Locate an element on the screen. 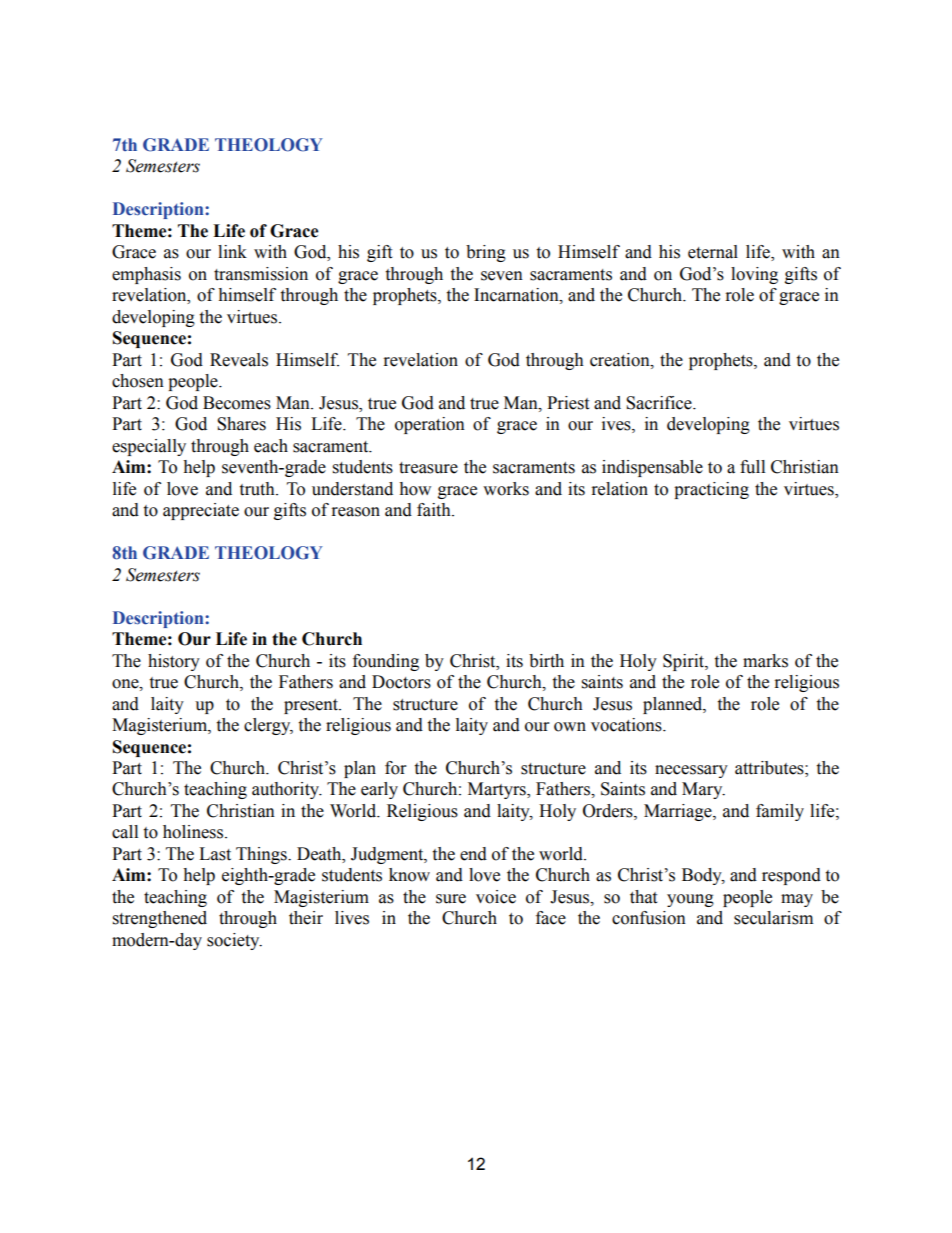 Image resolution: width=952 pixels, height=1233 pixels. holiness is located at coordinates (194, 832).
